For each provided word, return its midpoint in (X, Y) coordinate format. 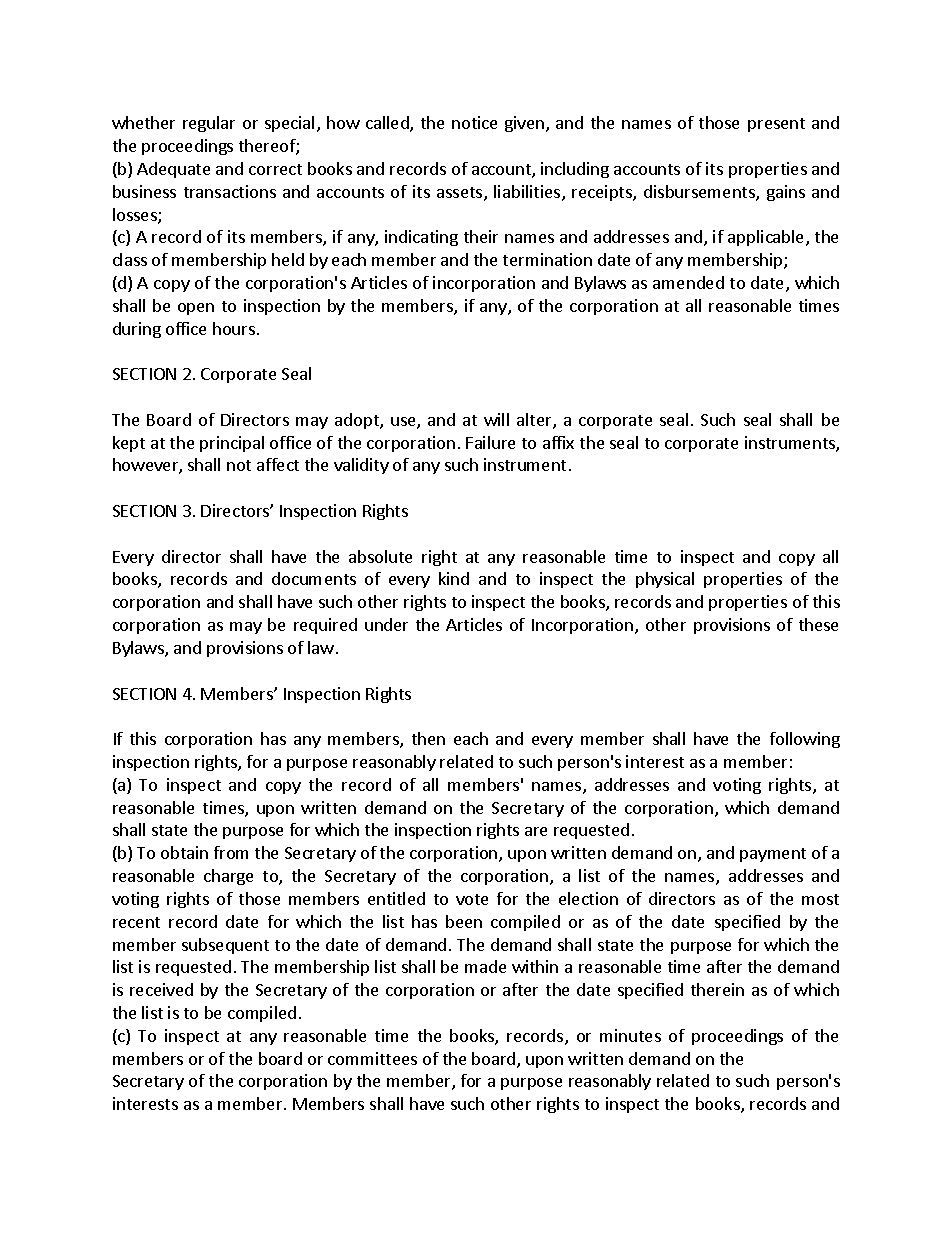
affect (278, 464)
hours (234, 328)
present (776, 125)
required (325, 626)
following (805, 740)
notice (474, 122)
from (231, 852)
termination (547, 259)
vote (472, 899)
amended (688, 282)
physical (665, 580)
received (161, 989)
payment (773, 855)
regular (209, 124)
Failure (490, 442)
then (428, 738)
